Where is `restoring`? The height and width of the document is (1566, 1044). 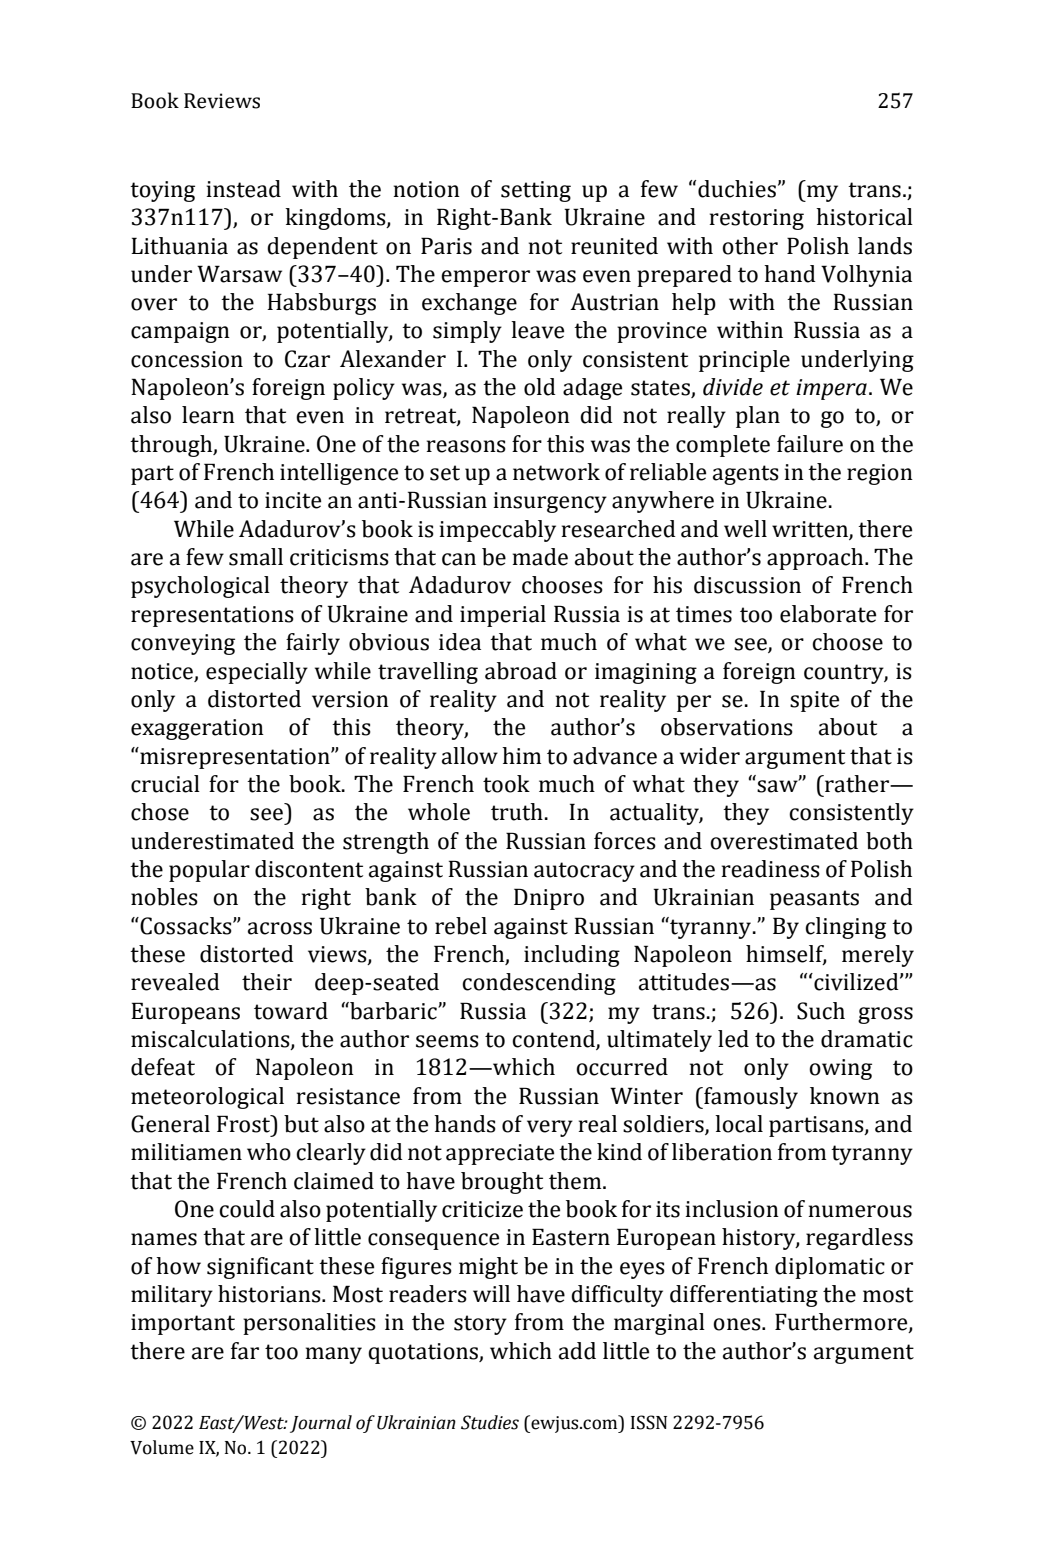
restoring is located at coordinates (757, 219).
